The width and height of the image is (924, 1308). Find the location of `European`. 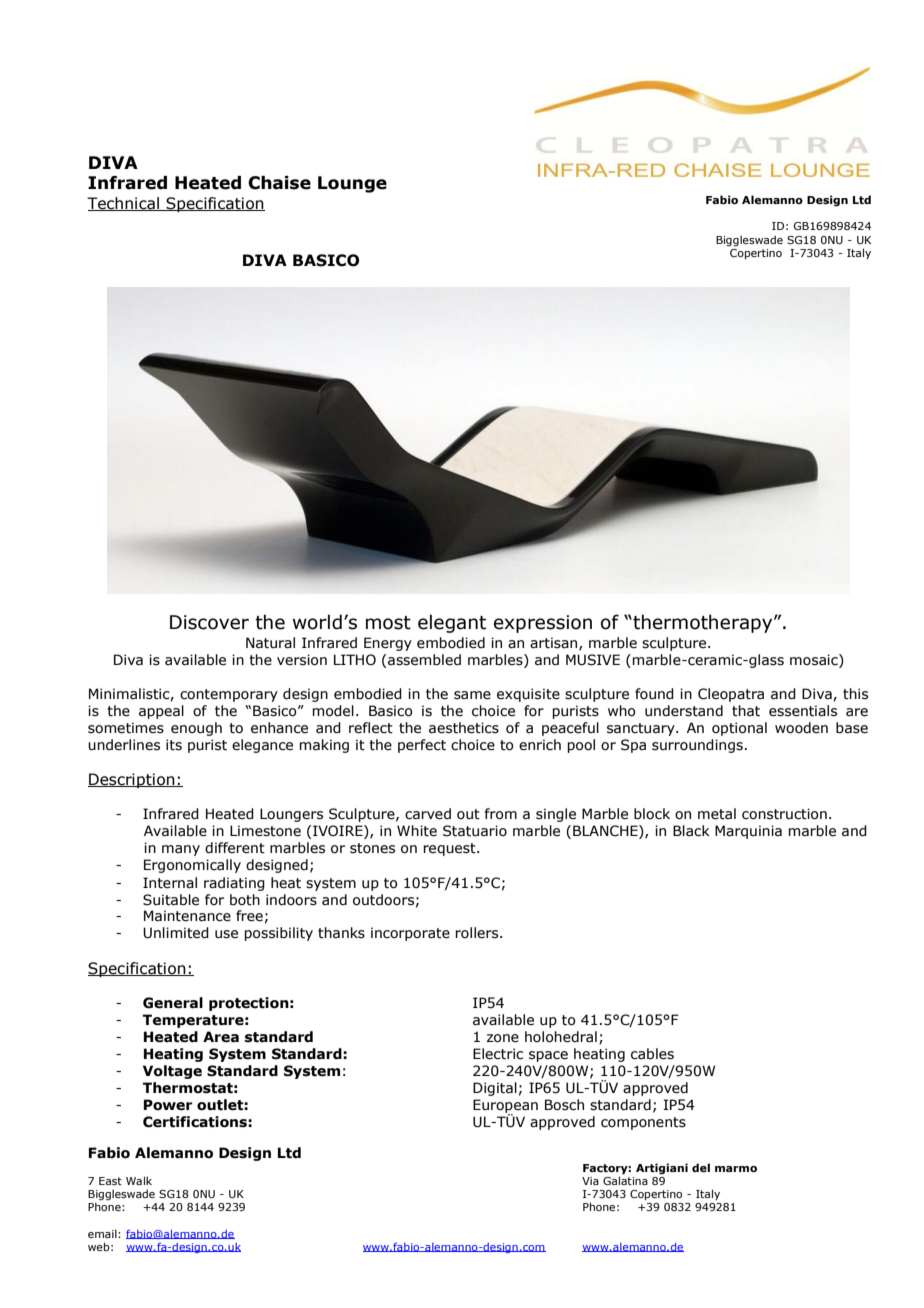

European is located at coordinates (505, 1107).
